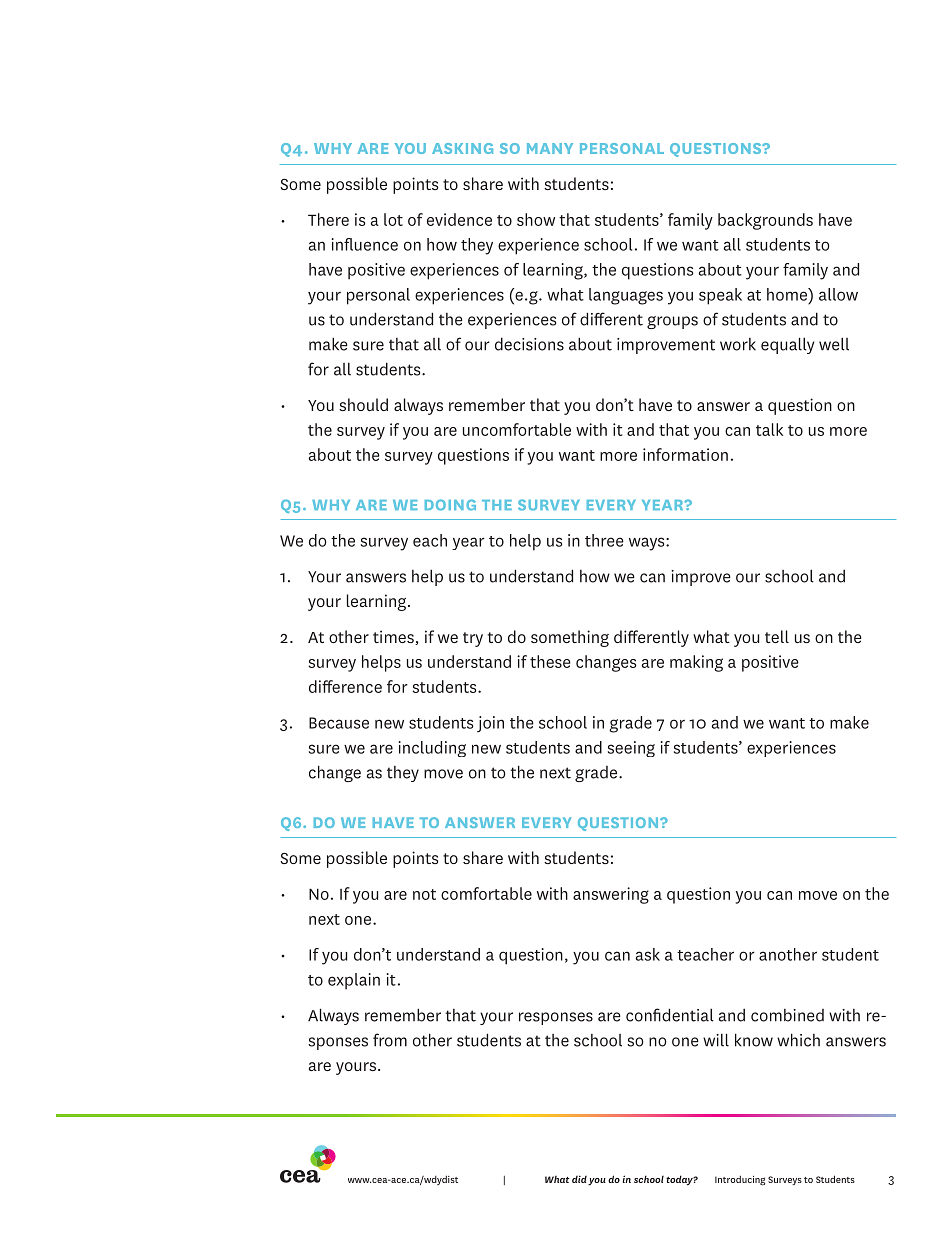 Image resolution: width=952 pixels, height=1233 pixels. Describe the element at coordinates (394, 637) in the screenshot. I see `times` at that location.
